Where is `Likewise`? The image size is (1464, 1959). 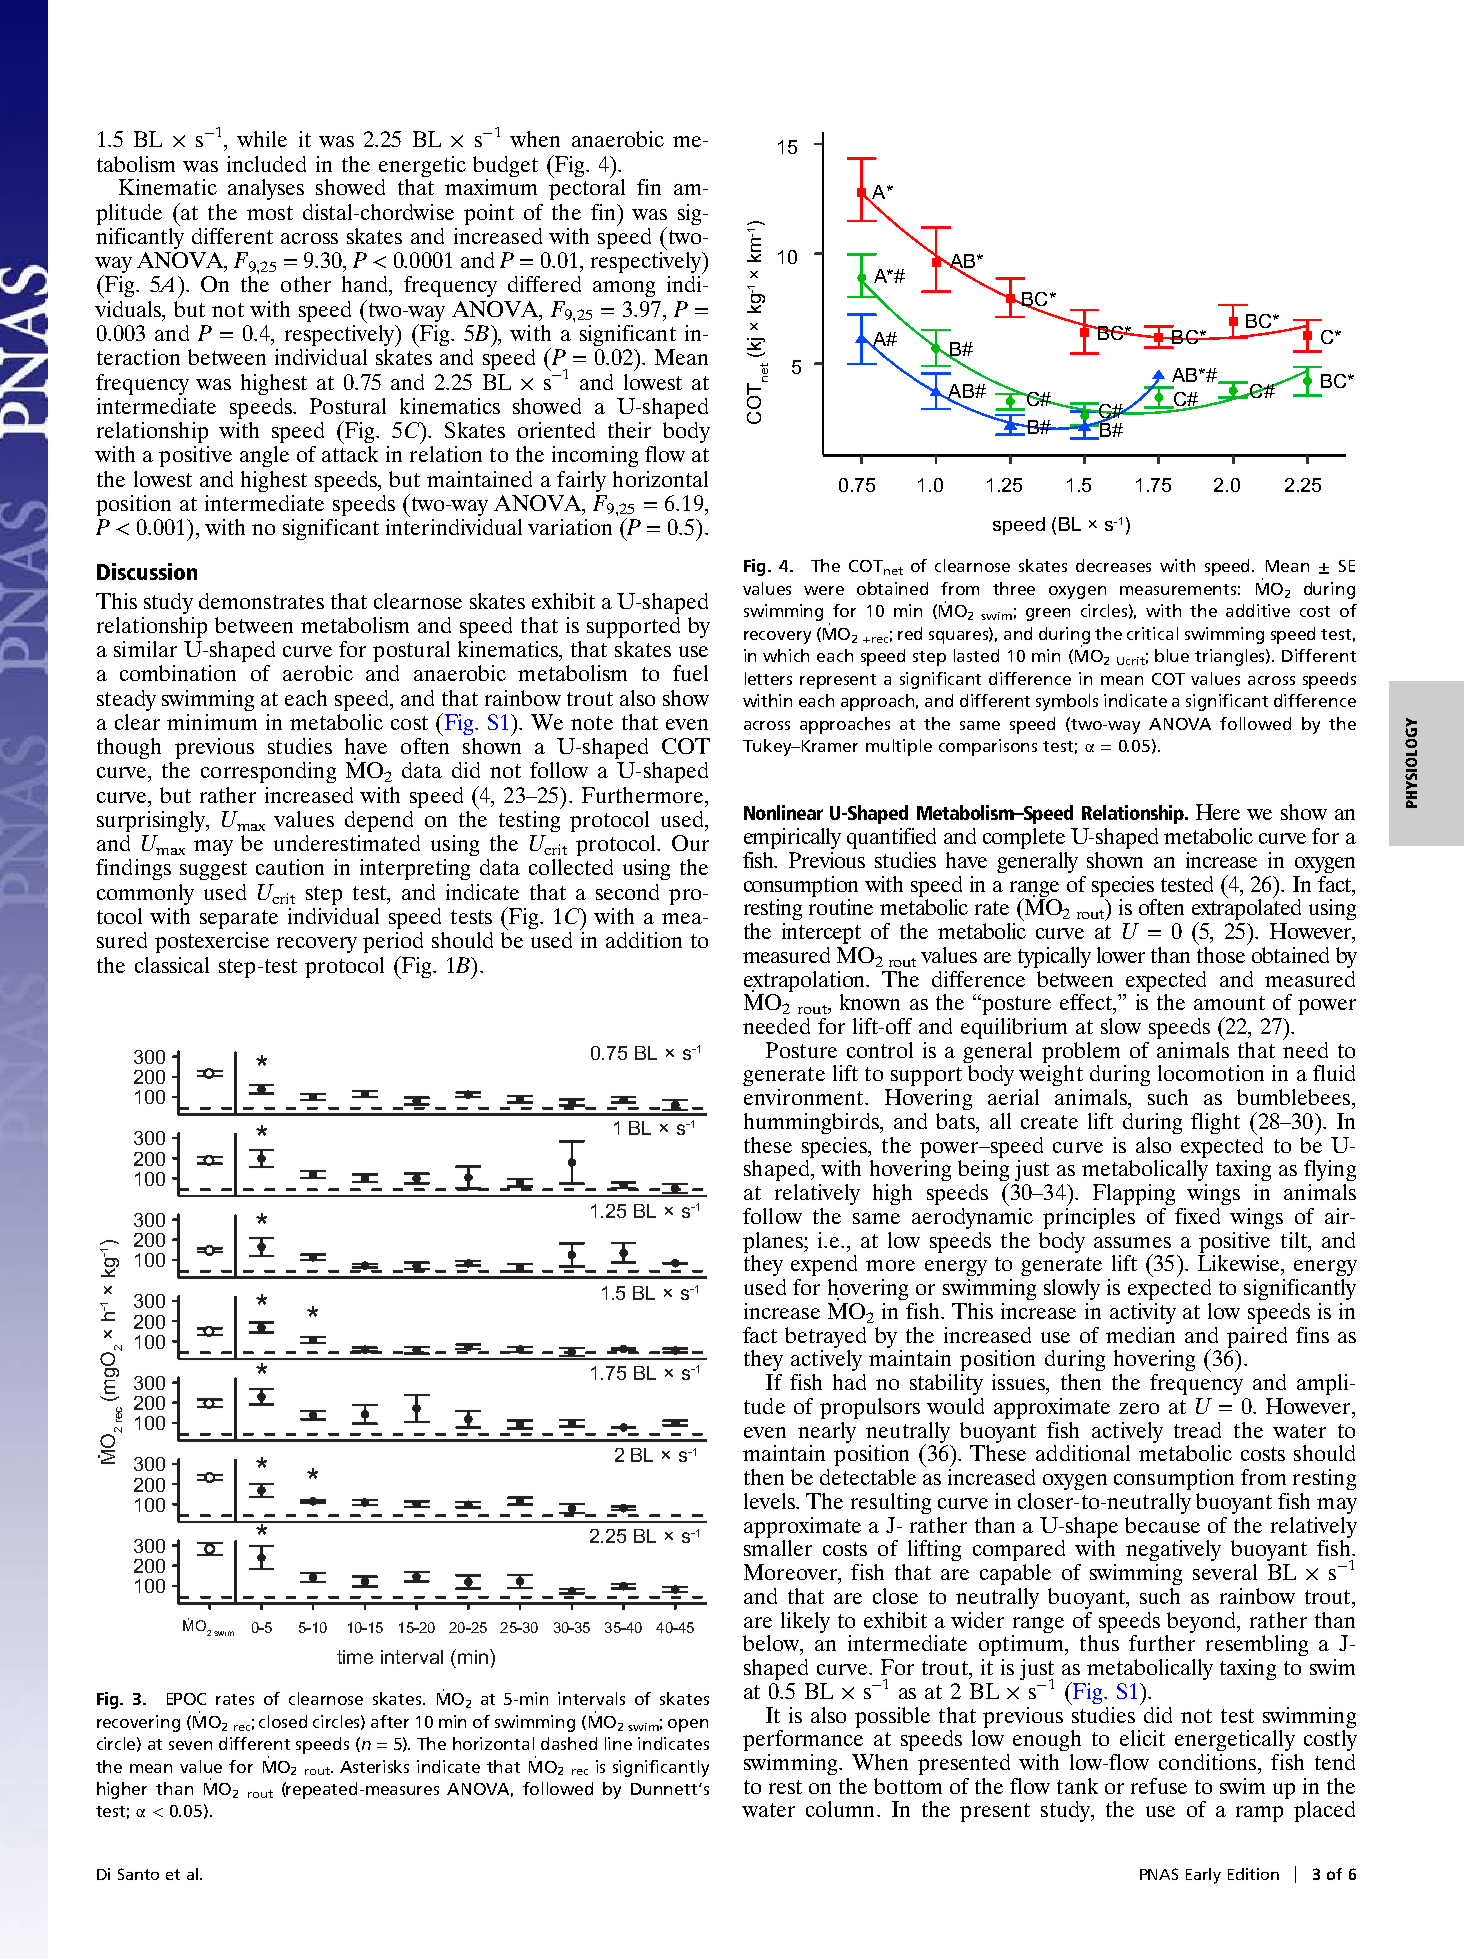
Likewise is located at coordinates (1240, 1263).
